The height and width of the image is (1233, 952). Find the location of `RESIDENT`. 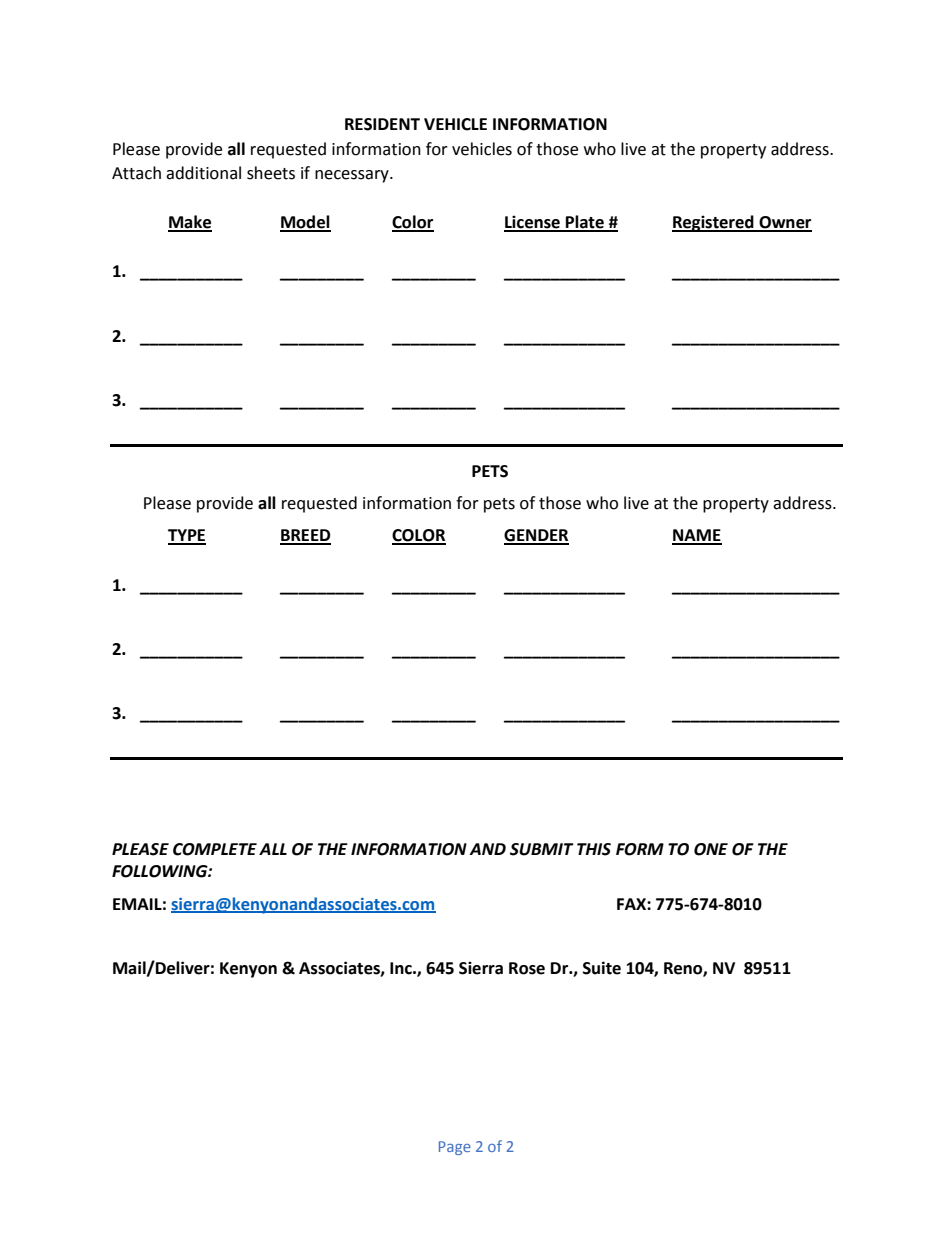

RESIDENT is located at coordinates (382, 124).
